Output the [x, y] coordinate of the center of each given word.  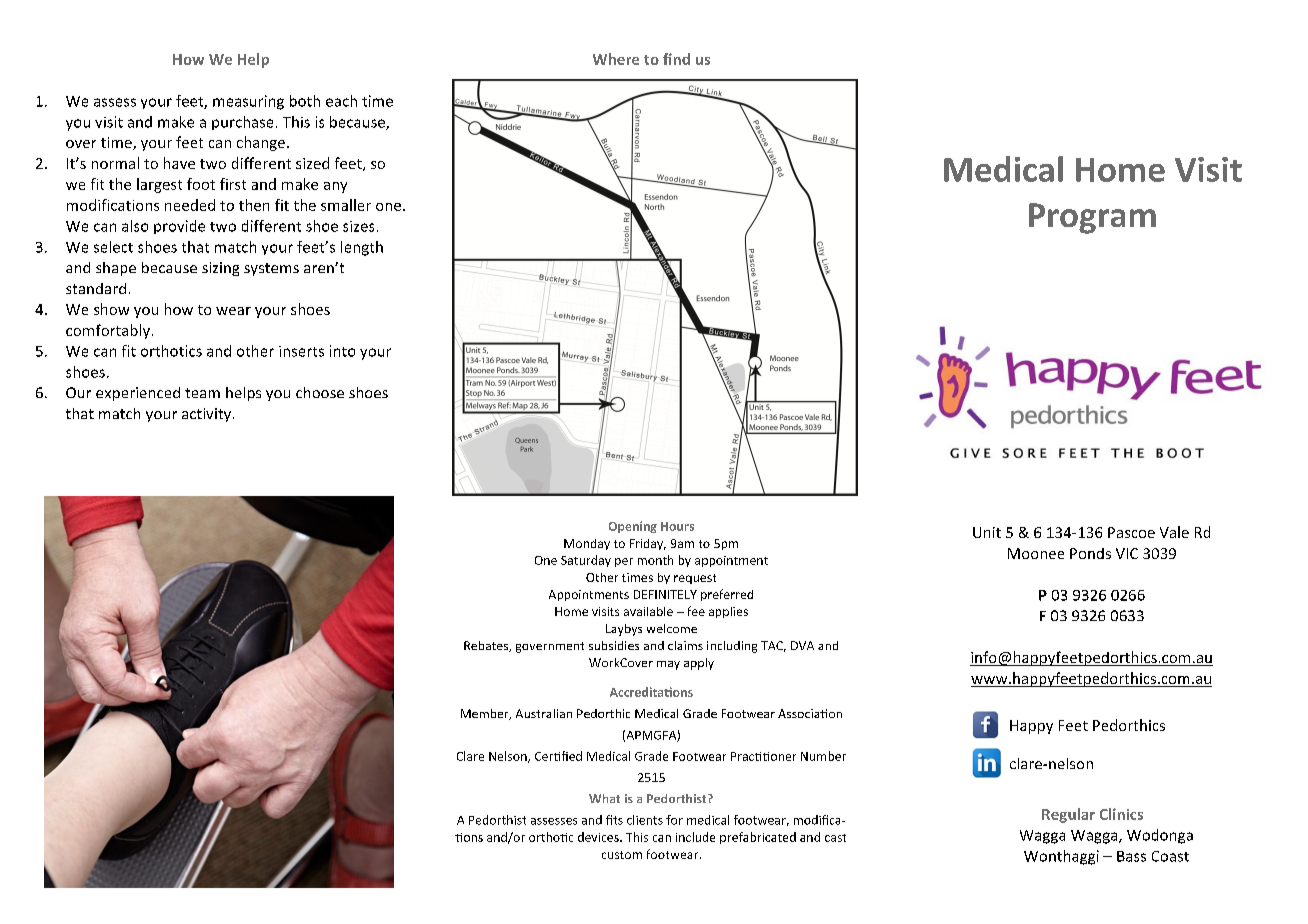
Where [616, 59]
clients [645, 820]
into [342, 351]
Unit [987, 532]
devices [599, 837]
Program [1092, 218]
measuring [248, 102]
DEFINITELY [665, 594]
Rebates [487, 646]
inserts [301, 351]
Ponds [1090, 553]
